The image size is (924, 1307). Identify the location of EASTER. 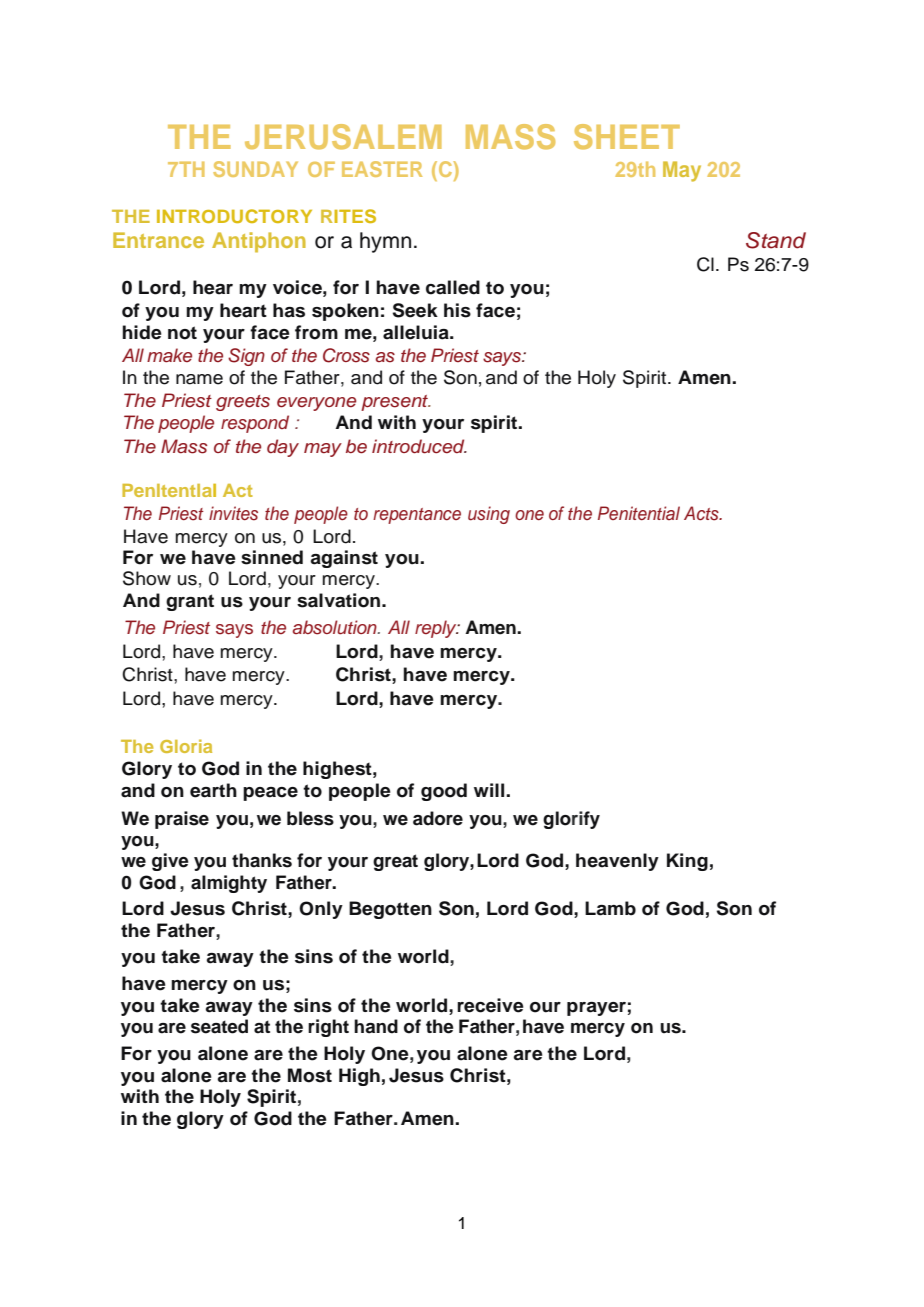
(382, 169).
